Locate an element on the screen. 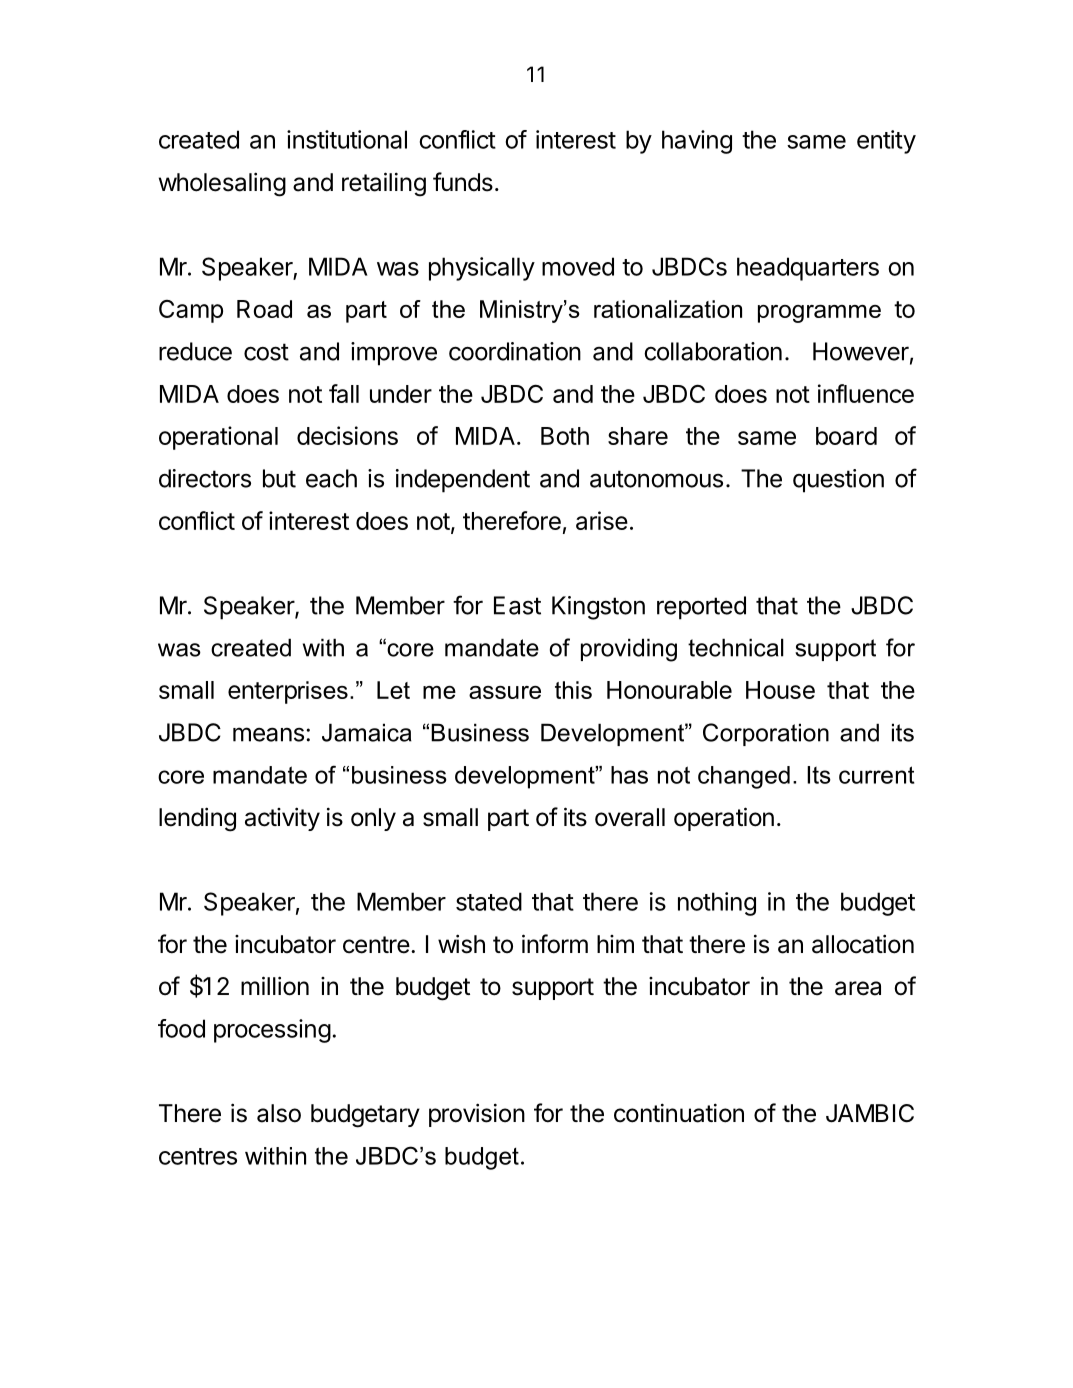  wholesaling is located at coordinates (222, 184).
